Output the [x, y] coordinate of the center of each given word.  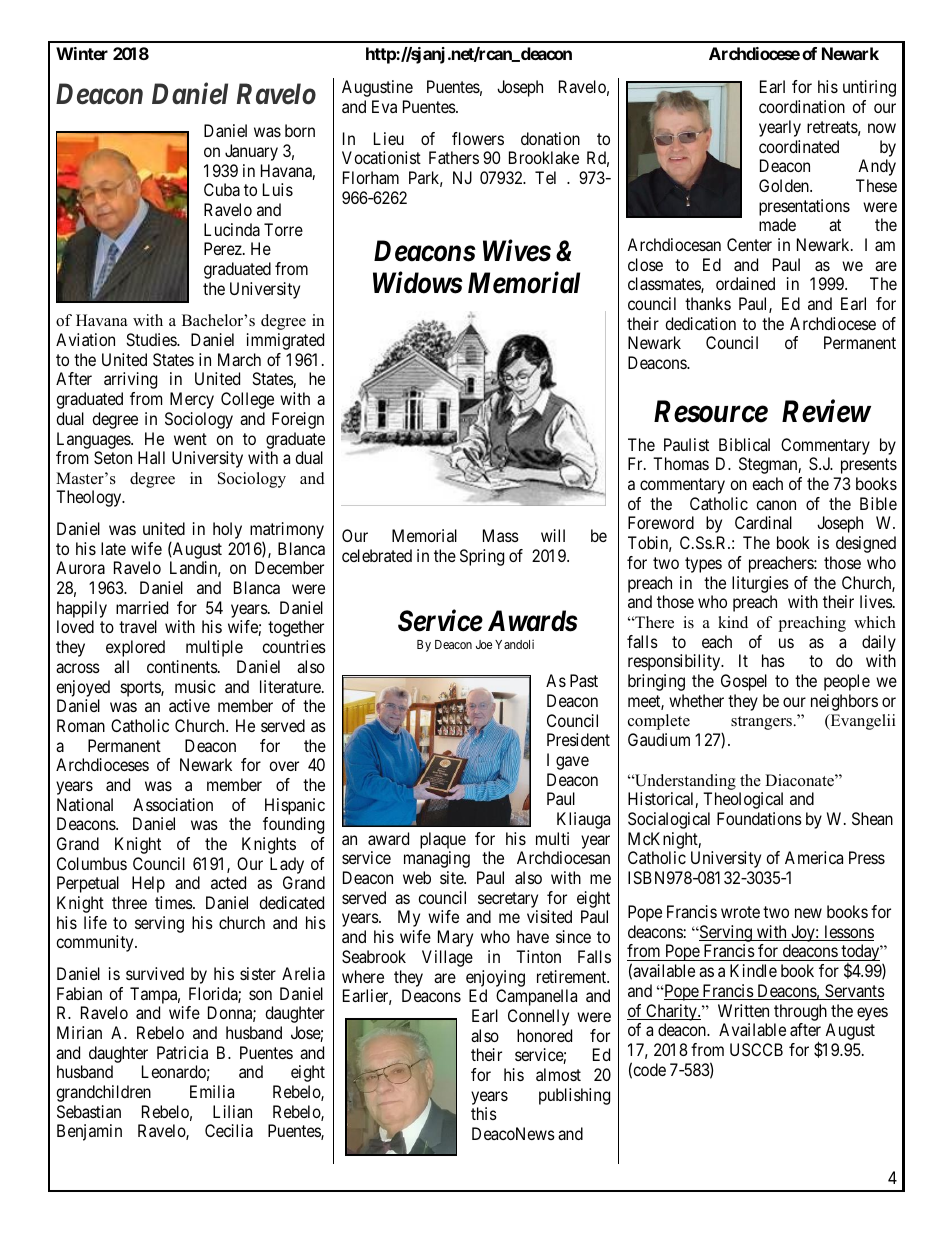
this [484, 1113]
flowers [478, 138]
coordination [802, 106]
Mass [501, 535]
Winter [82, 53]
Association [173, 804]
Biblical [744, 444]
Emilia [212, 1091]
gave [572, 763]
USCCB [756, 1049]
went [190, 439]
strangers [762, 723]
